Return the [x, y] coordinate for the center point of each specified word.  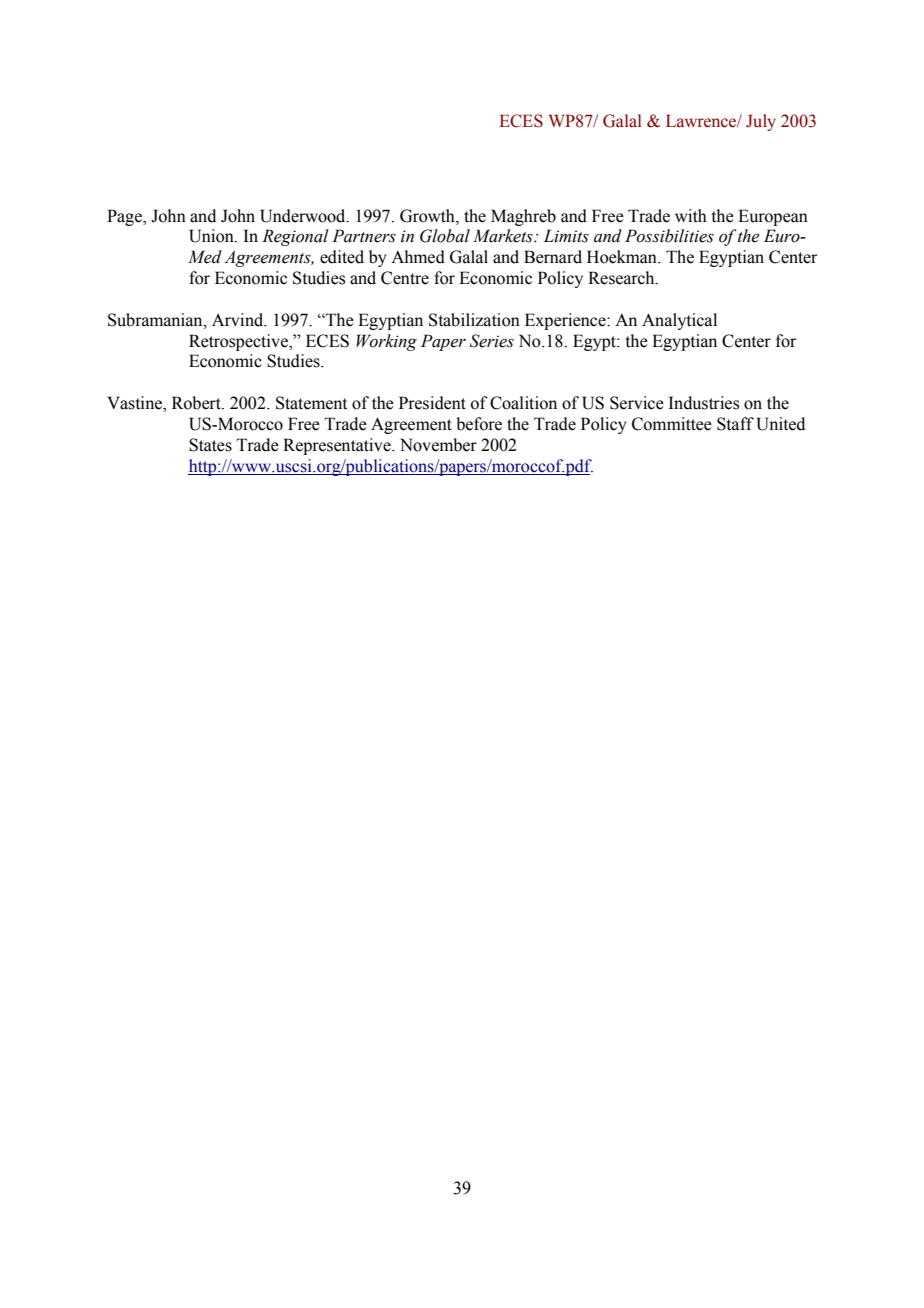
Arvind [239, 320]
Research [622, 278]
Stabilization [474, 320]
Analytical [679, 321]
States [210, 445]
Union [212, 236]
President [432, 403]
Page [125, 217]
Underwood [304, 216]
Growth [428, 216]
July [761, 122]
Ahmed [418, 257]
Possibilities [669, 236]
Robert [197, 403]
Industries [704, 403]
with [691, 216]
